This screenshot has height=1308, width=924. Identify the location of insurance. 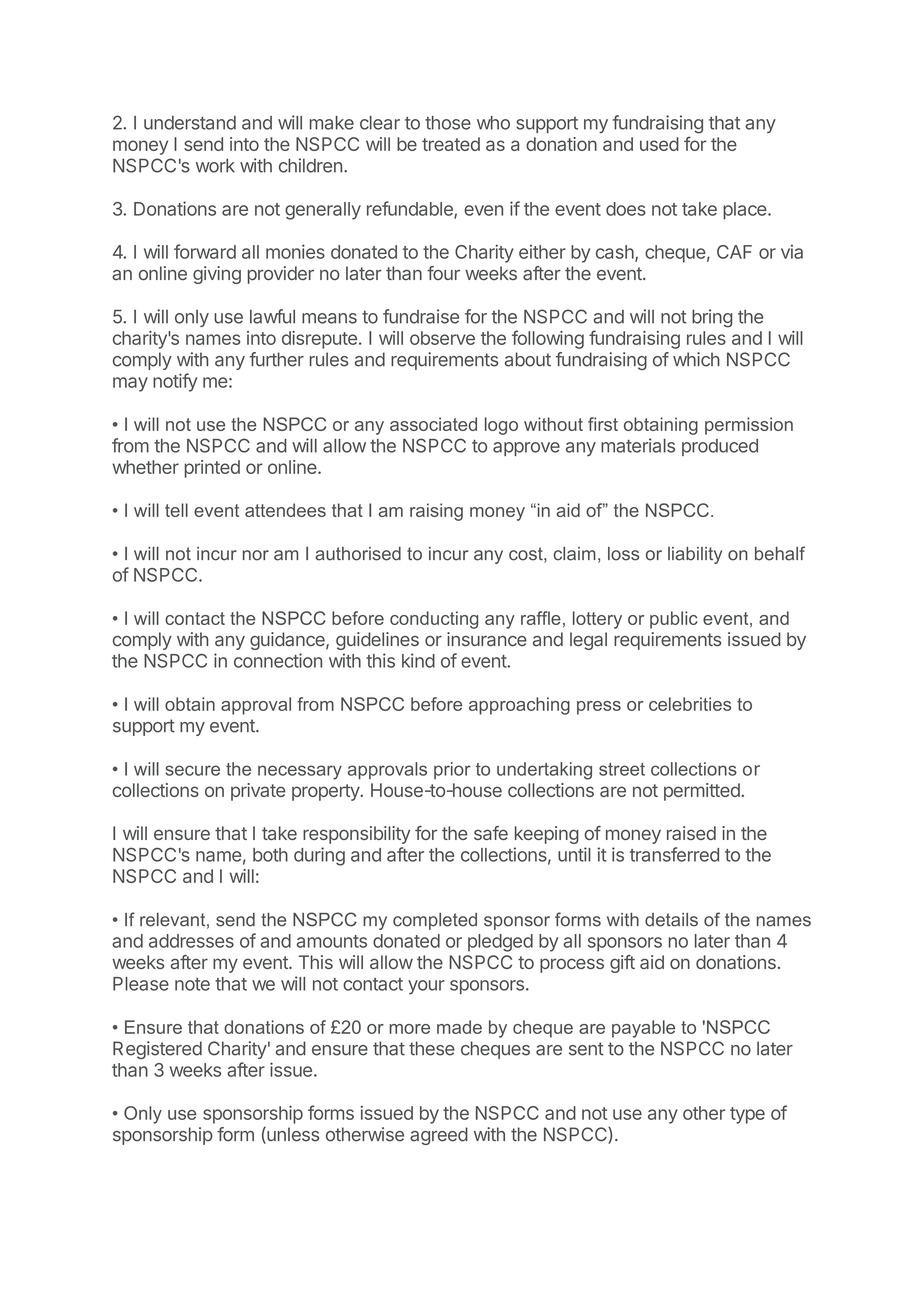
(487, 639).
